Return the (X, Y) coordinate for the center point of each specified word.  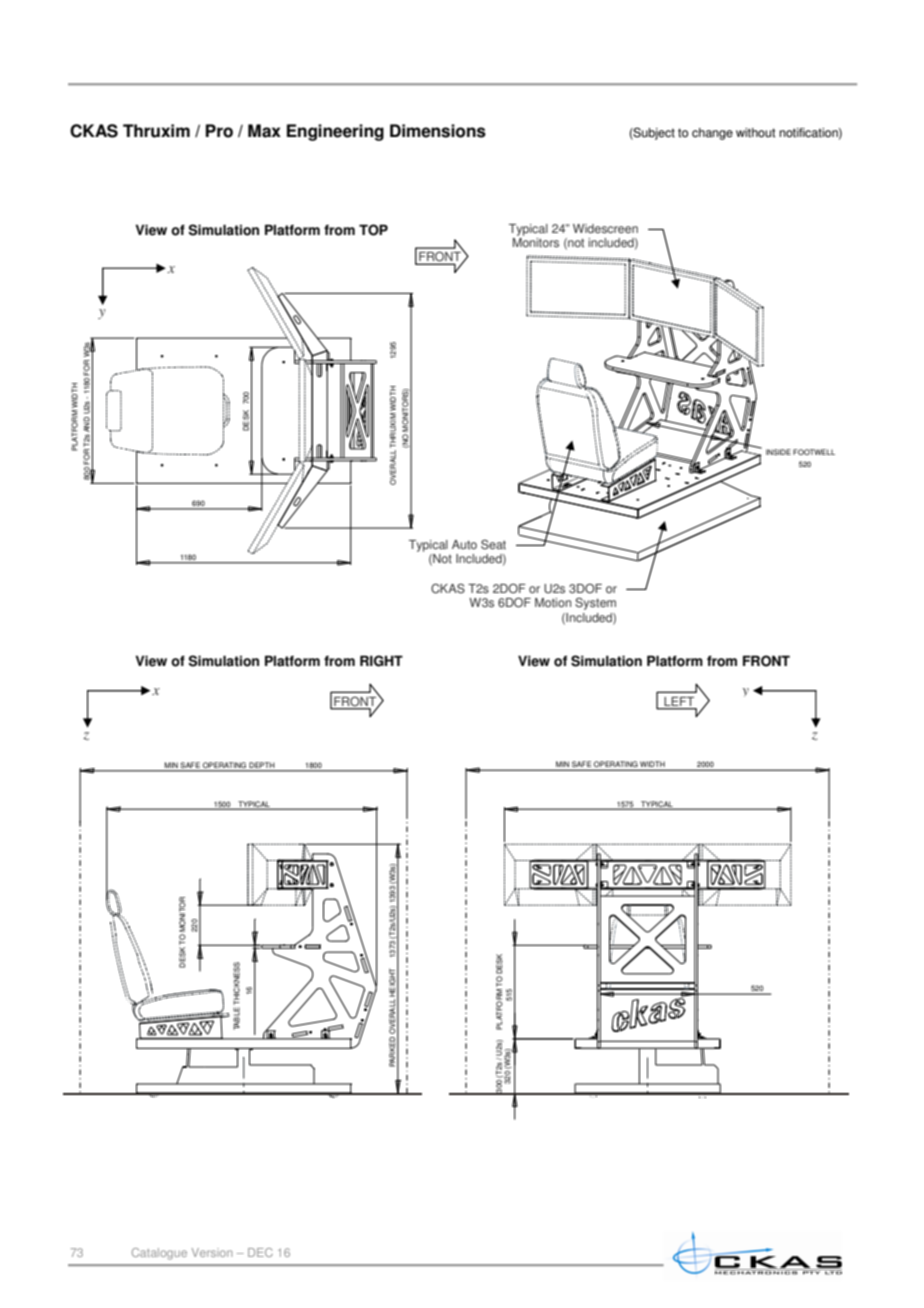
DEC (260, 1252)
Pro (219, 131)
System (595, 604)
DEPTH (261, 765)
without (755, 133)
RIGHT (381, 661)
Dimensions (438, 131)
